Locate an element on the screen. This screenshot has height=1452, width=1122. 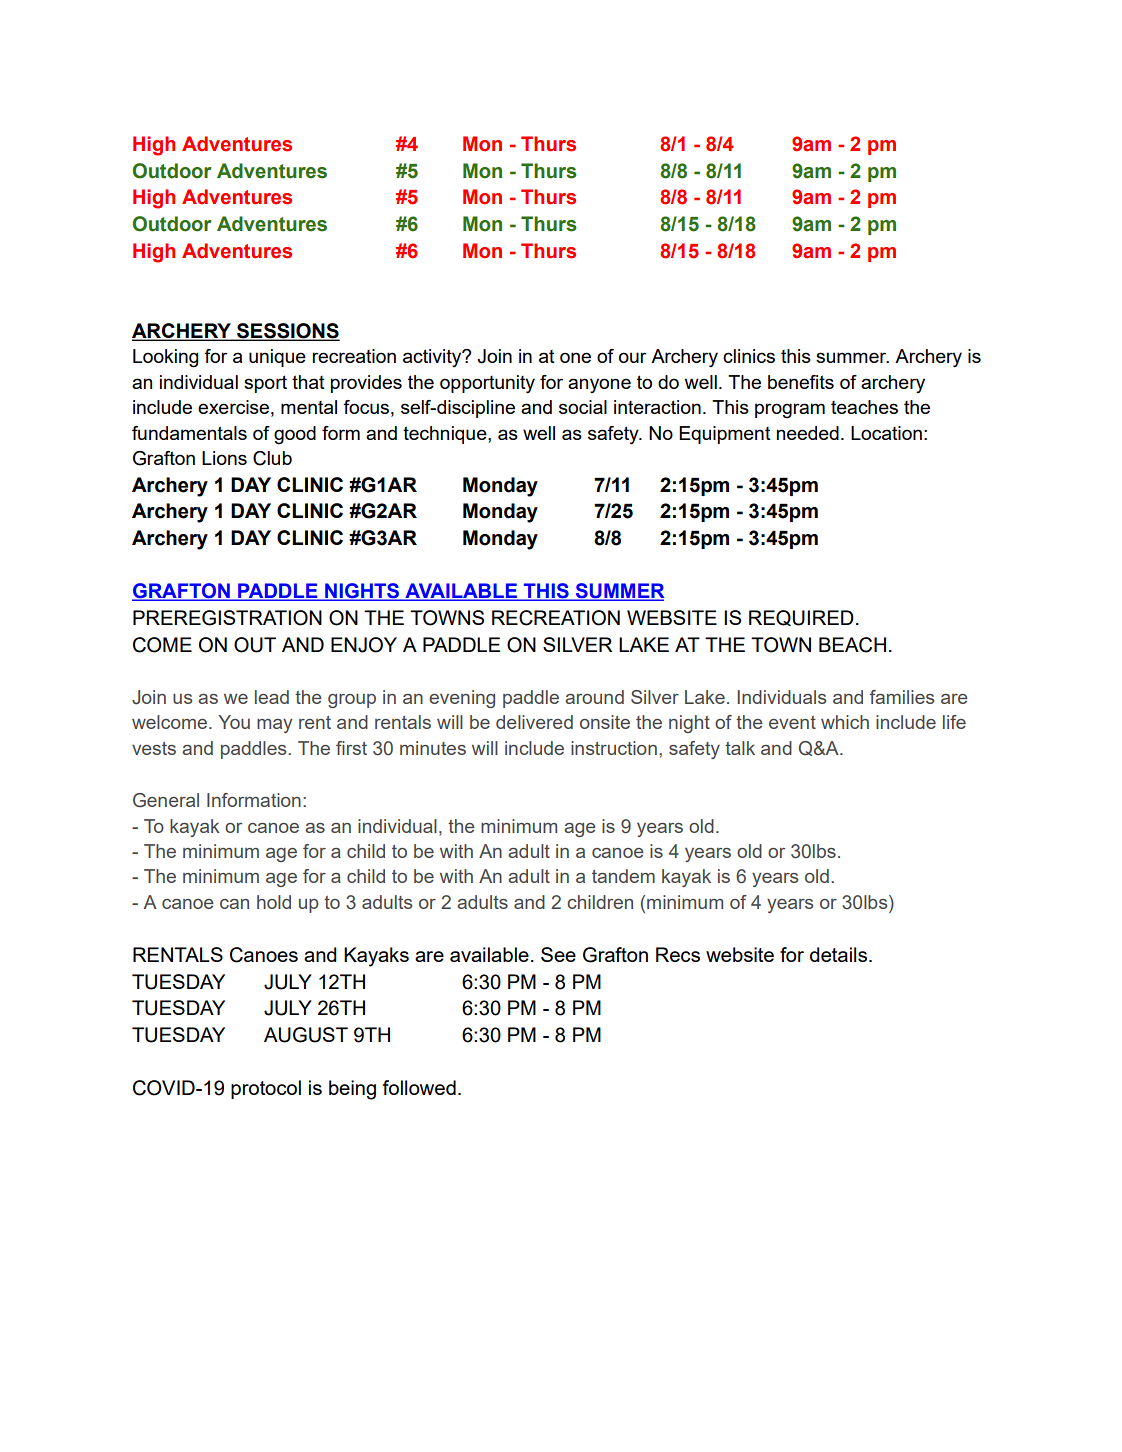
You is located at coordinates (234, 722).
